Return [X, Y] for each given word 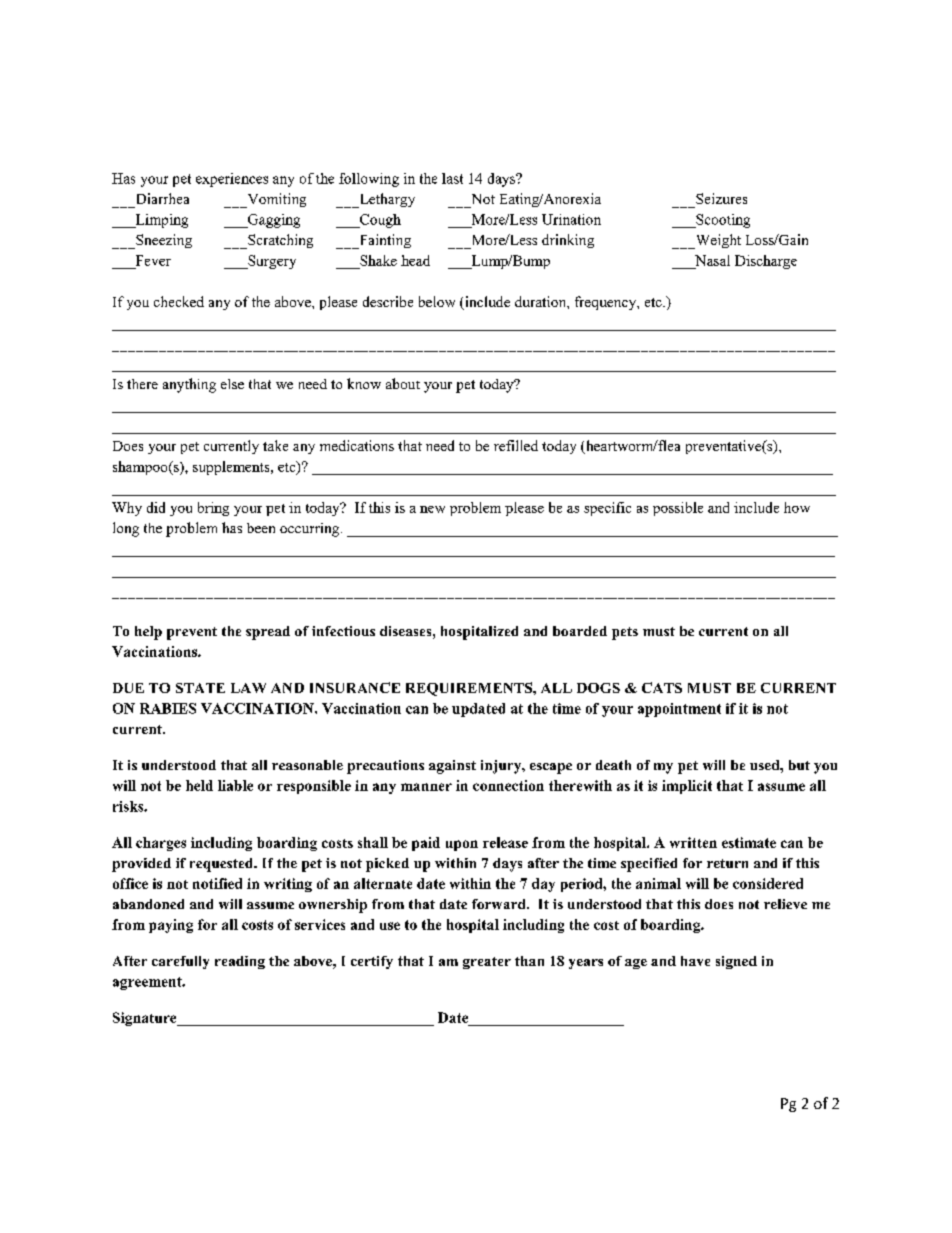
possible [678, 509]
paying [171, 926]
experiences [232, 180]
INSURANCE [355, 687]
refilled [516, 445]
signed [736, 962]
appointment [679, 710]
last [452, 178]
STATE [200, 688]
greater [487, 963]
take [275, 445]
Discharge [766, 262]
